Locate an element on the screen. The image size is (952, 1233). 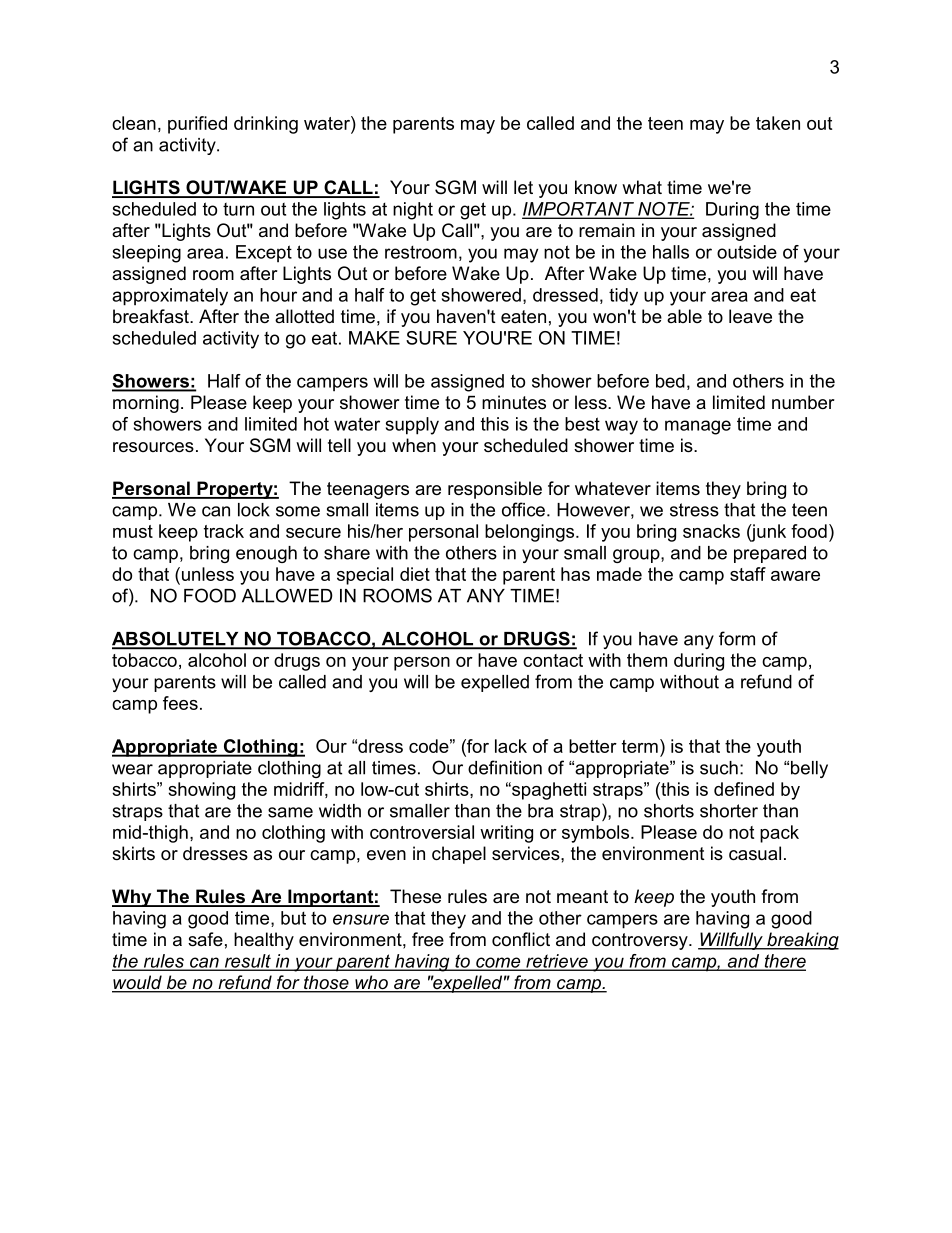
contact is located at coordinates (553, 660).
